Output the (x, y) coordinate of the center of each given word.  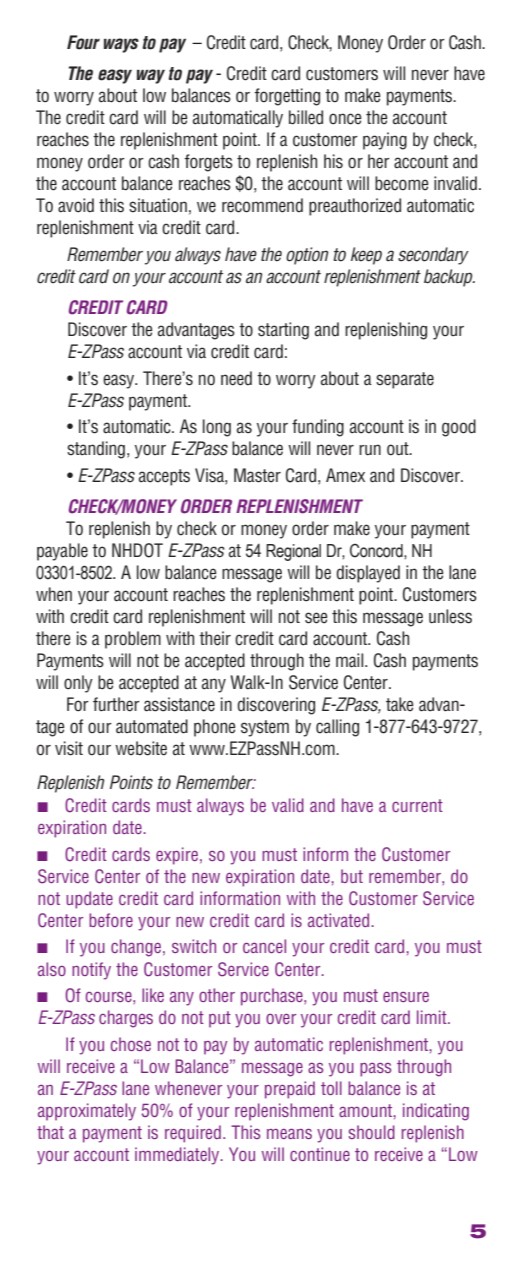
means (289, 1133)
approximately (87, 1112)
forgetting (287, 97)
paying (385, 141)
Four (83, 42)
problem (133, 640)
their (215, 638)
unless (450, 616)
